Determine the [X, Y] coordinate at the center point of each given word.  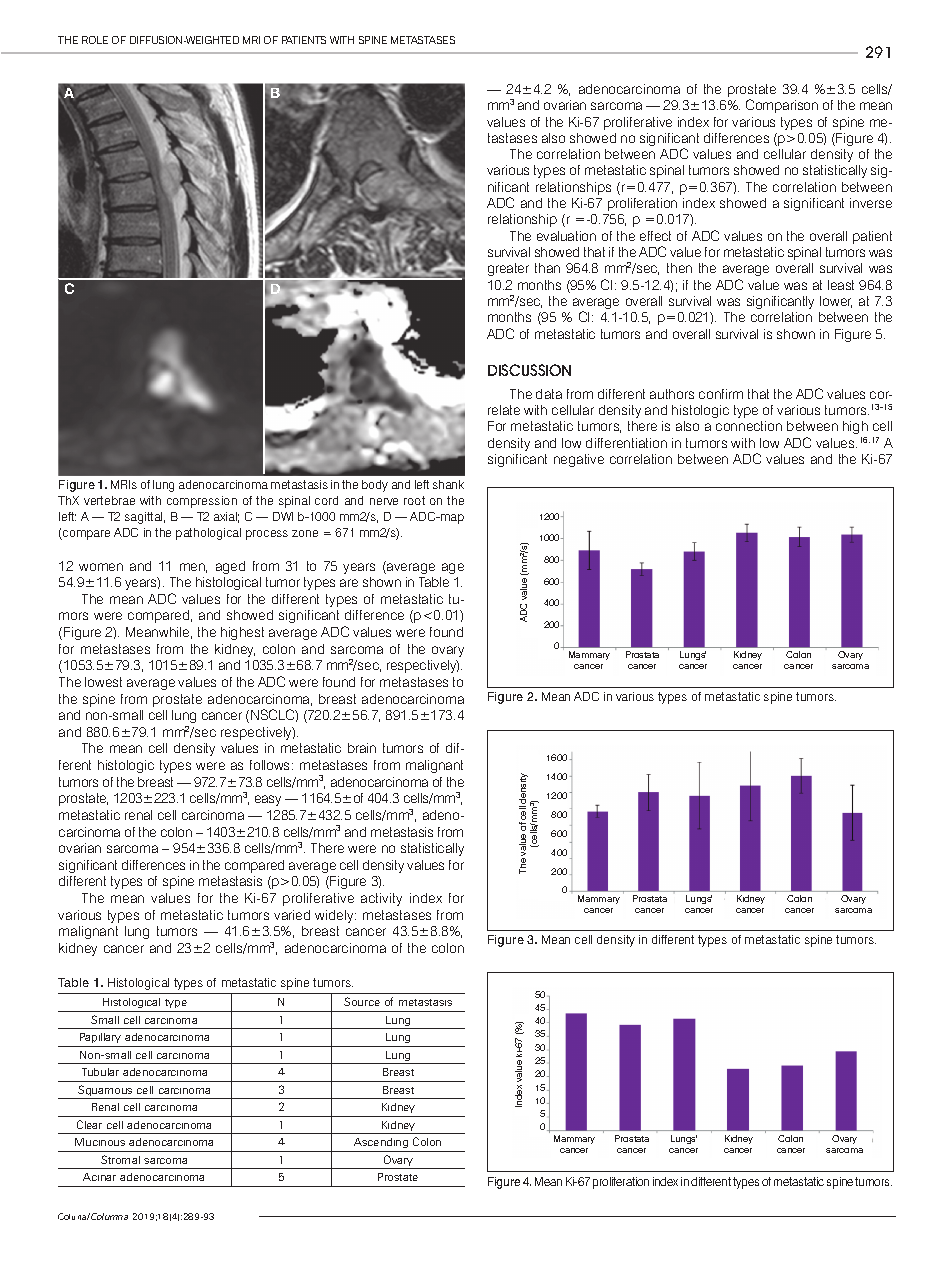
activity [381, 899]
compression [202, 502]
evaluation [566, 236]
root [414, 500]
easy [268, 800]
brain [362, 748]
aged [230, 567]
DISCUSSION [529, 370]
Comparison [782, 106]
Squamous [105, 1092]
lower [836, 302]
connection [749, 426]
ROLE [95, 40]
